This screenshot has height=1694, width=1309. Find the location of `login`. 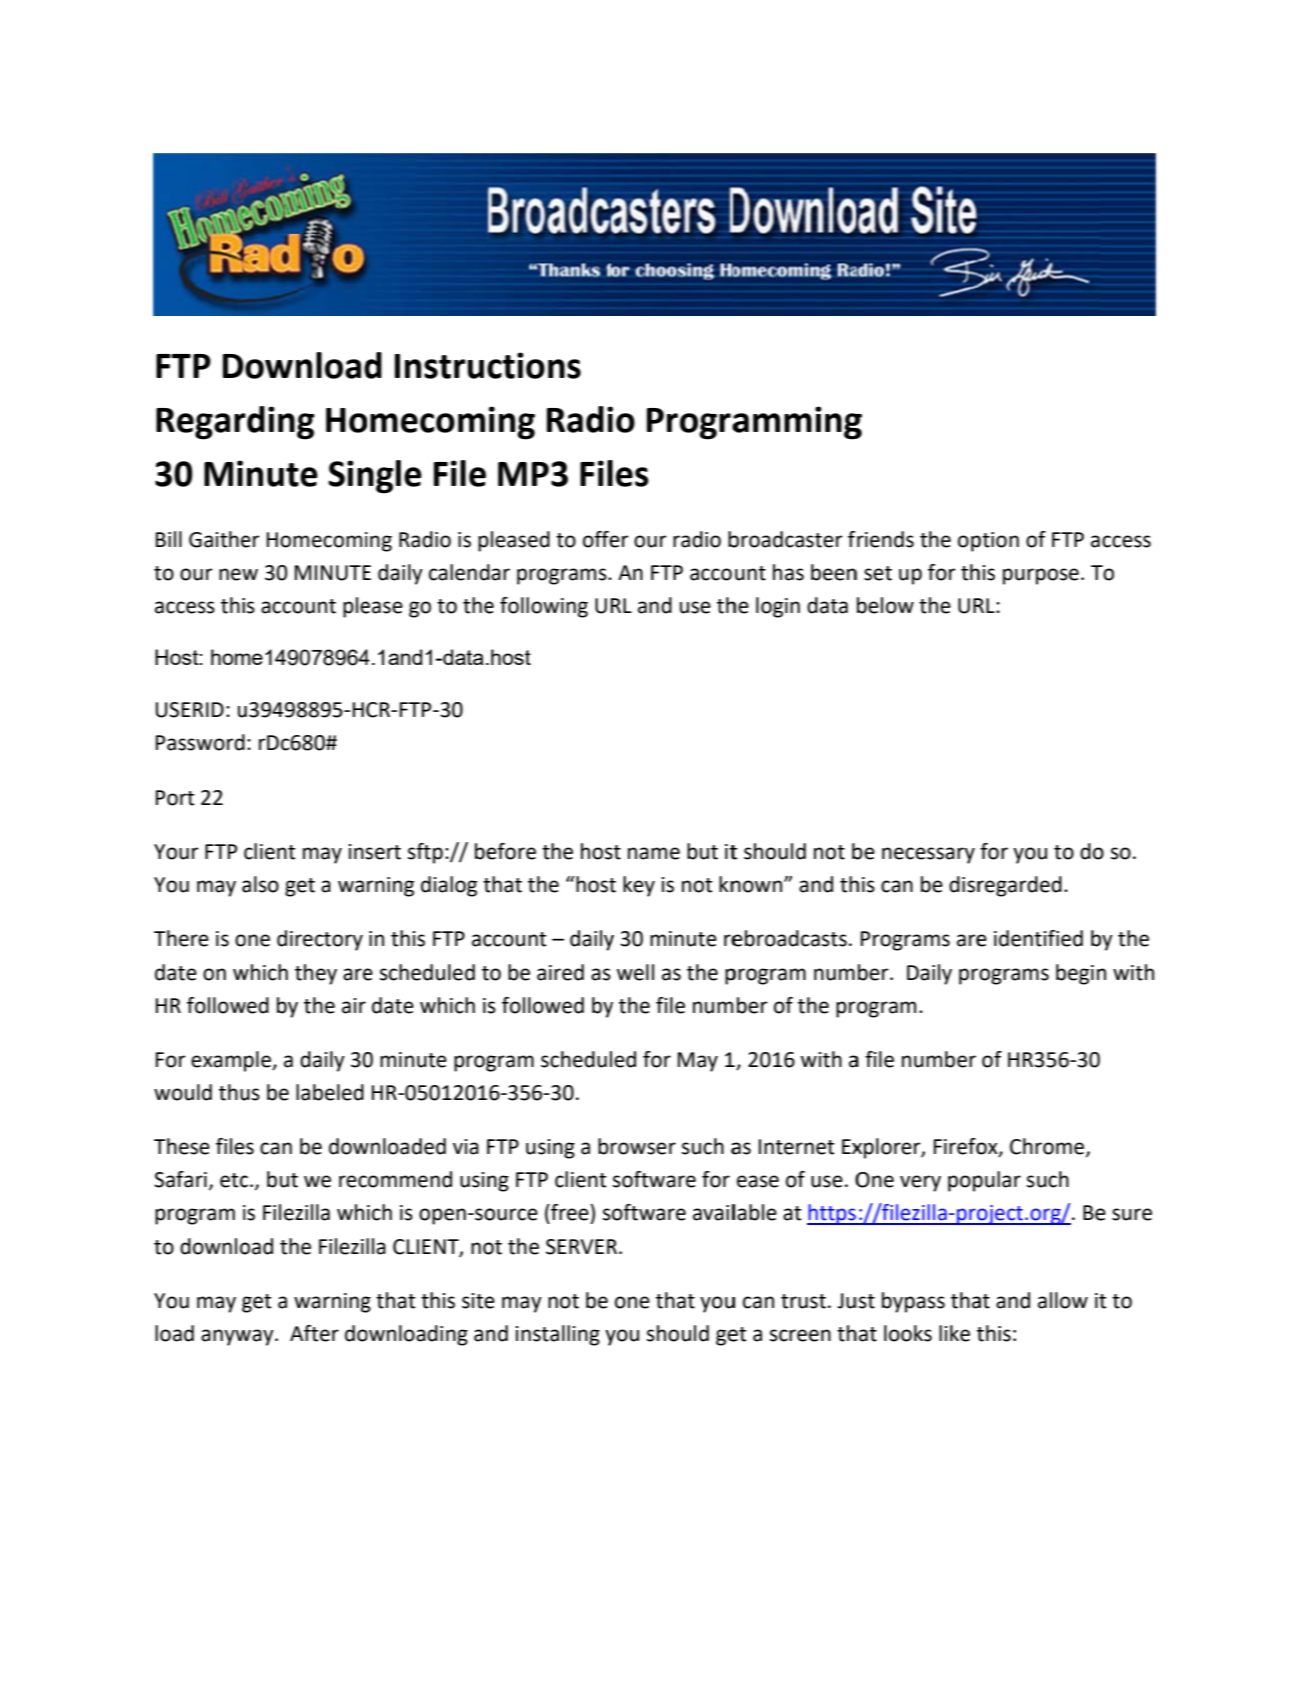

login is located at coordinates (778, 607).
